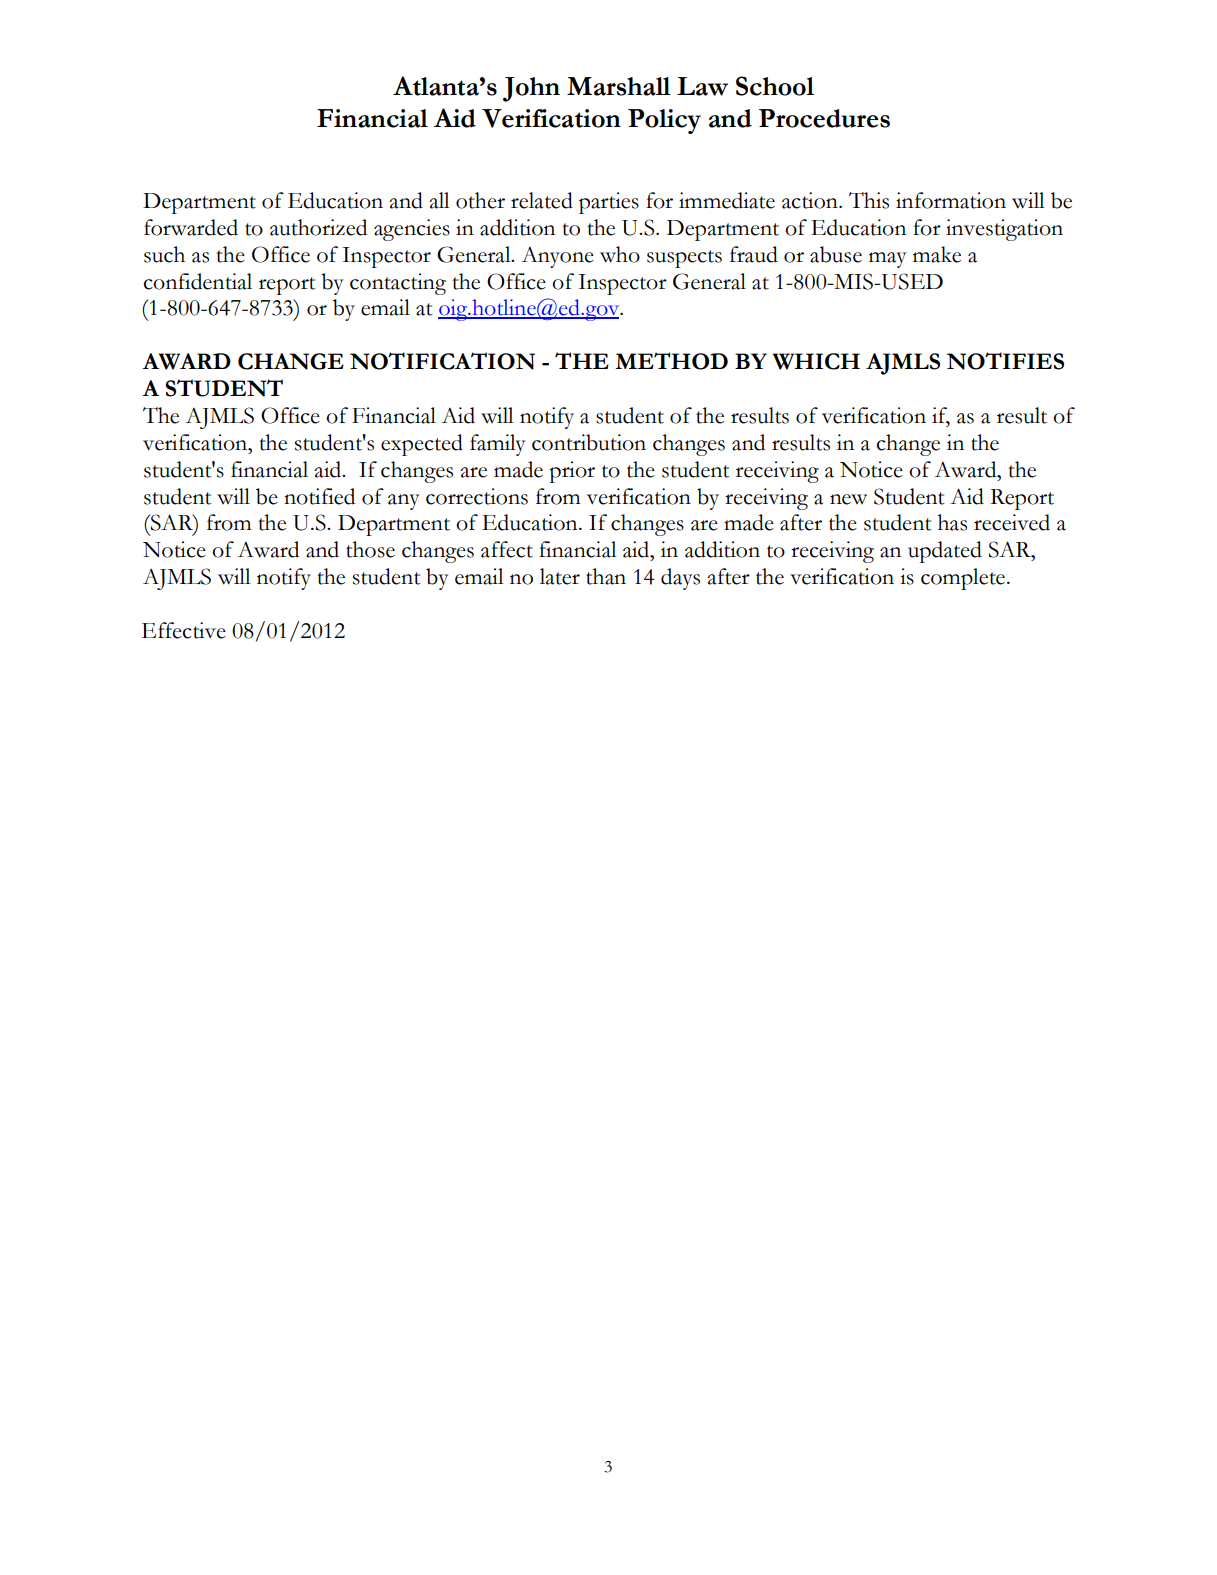  What do you see at coordinates (816, 361) in the document?
I see `WHICH` at bounding box center [816, 361].
